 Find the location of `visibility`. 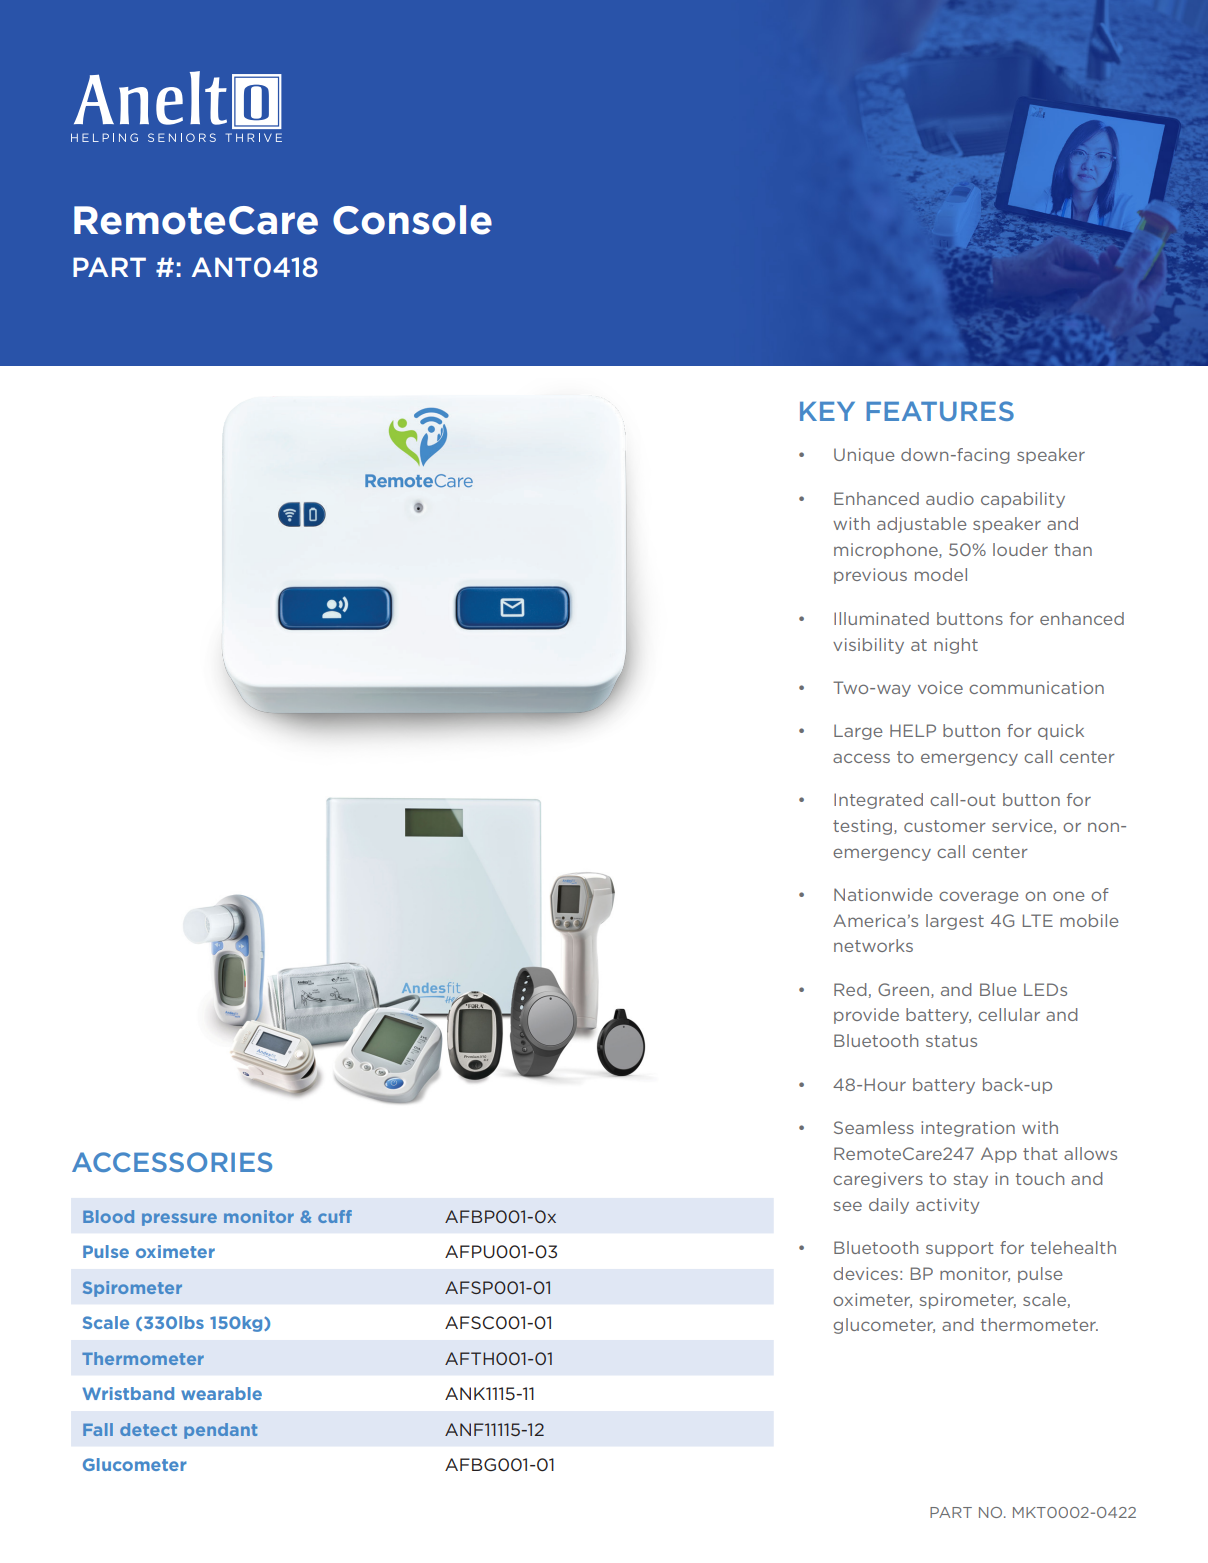

visibility is located at coordinates (868, 646).
